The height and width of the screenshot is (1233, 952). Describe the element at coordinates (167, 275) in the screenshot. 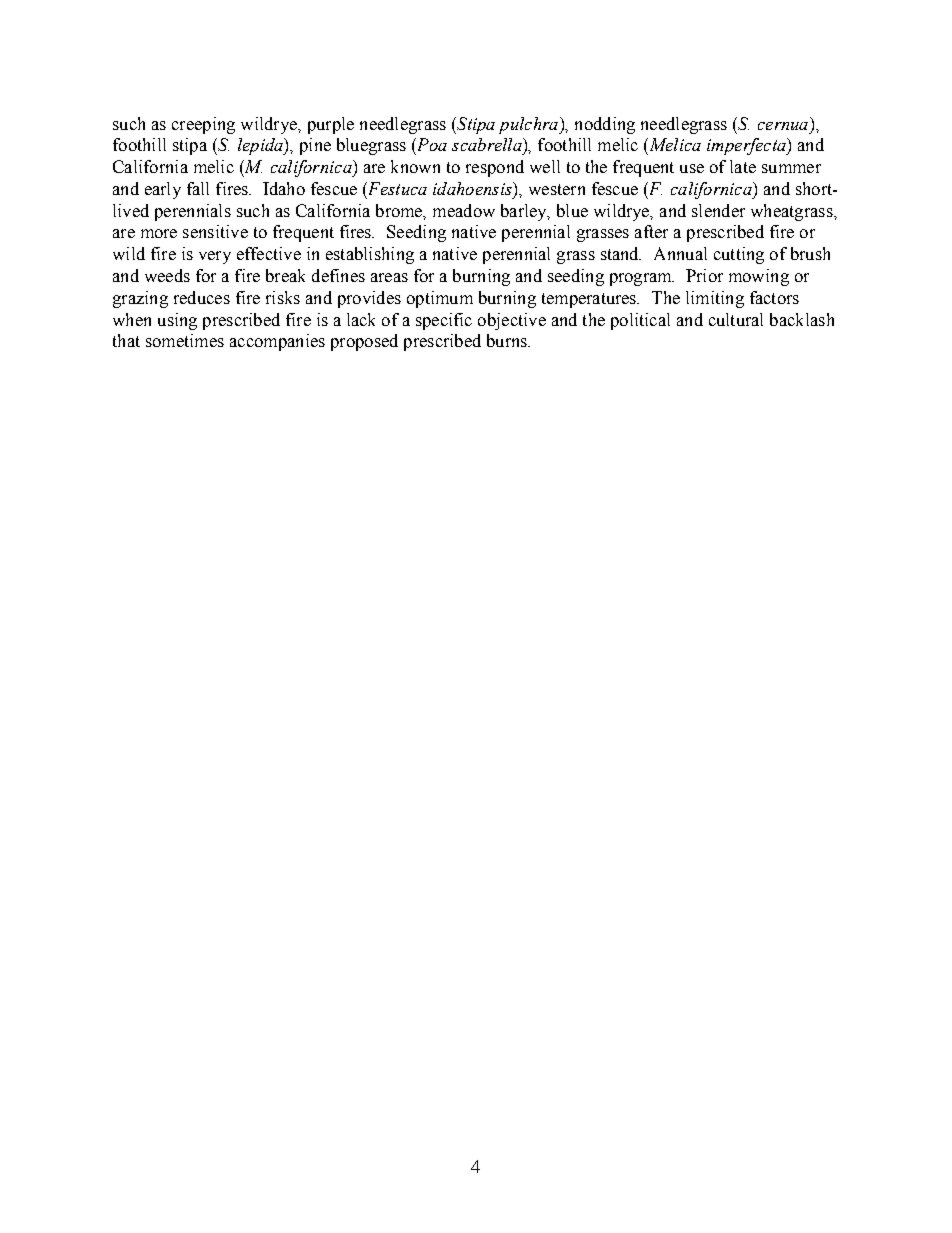

I see `weeds` at that location.
